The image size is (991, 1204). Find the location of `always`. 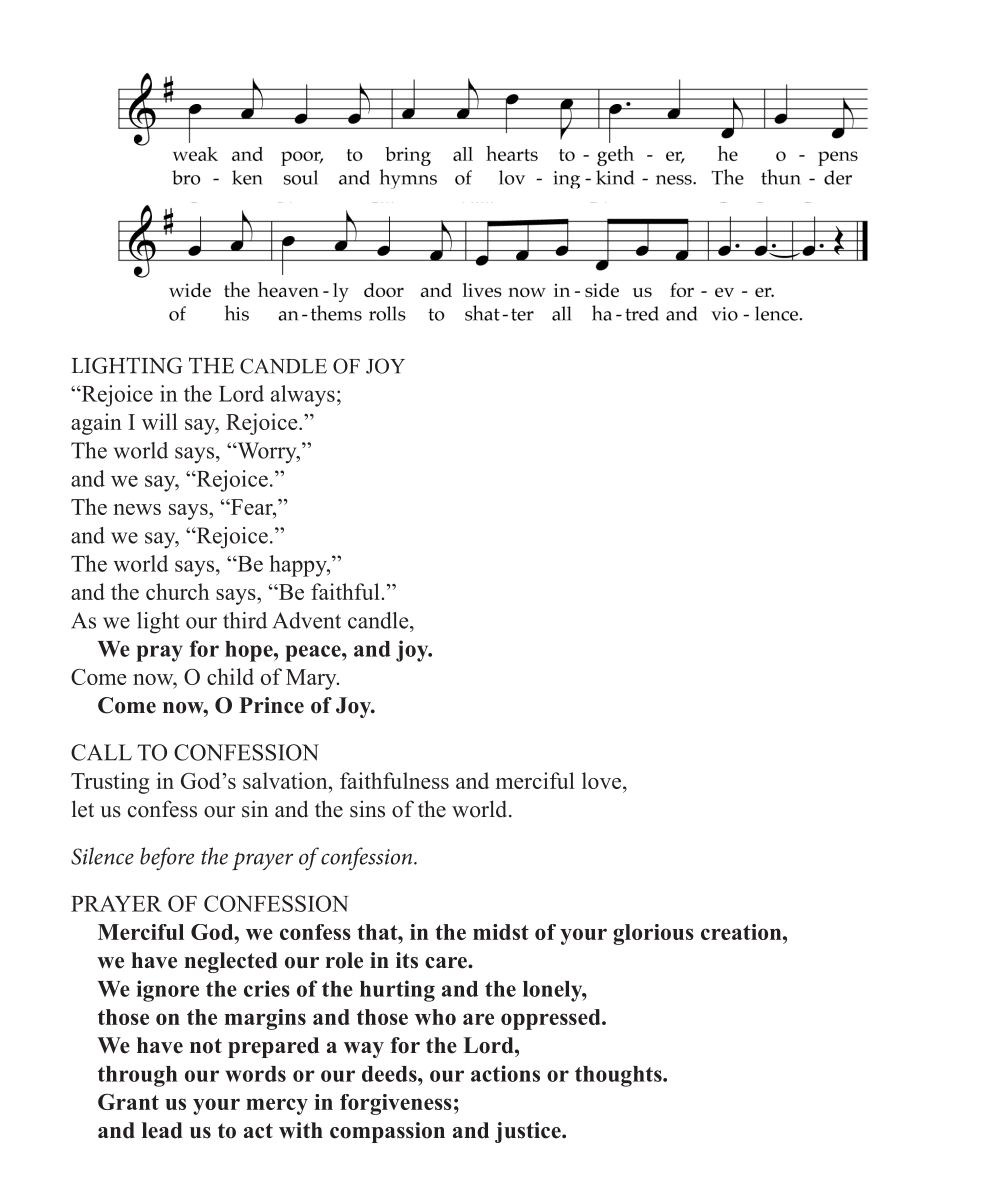

always is located at coordinates (303, 396).
